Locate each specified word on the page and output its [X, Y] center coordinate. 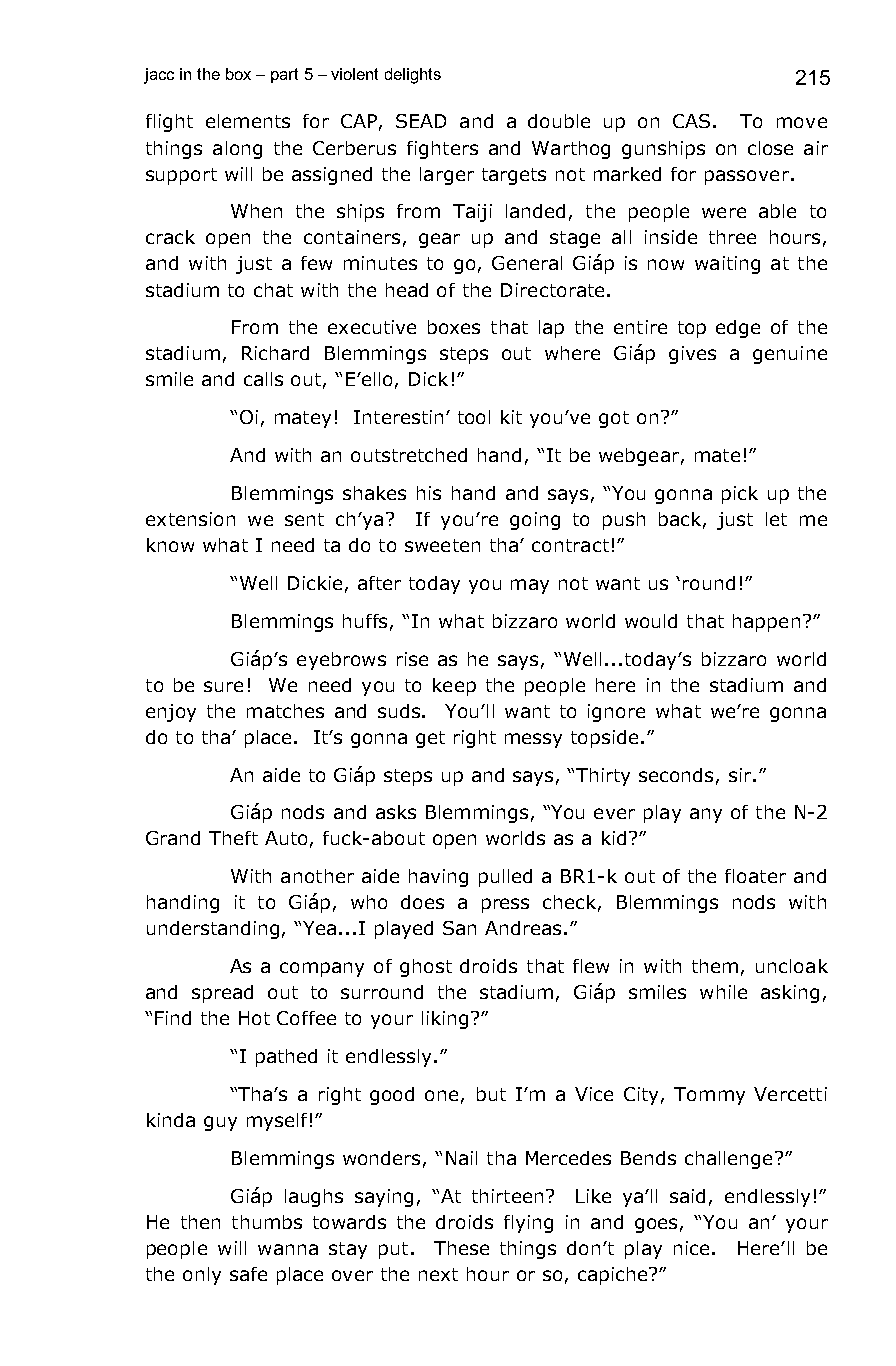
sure [223, 686]
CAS [691, 121]
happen [766, 623]
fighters [442, 150]
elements [248, 121]
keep [454, 687]
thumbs [267, 1222]
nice [691, 1248]
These [461, 1248]
